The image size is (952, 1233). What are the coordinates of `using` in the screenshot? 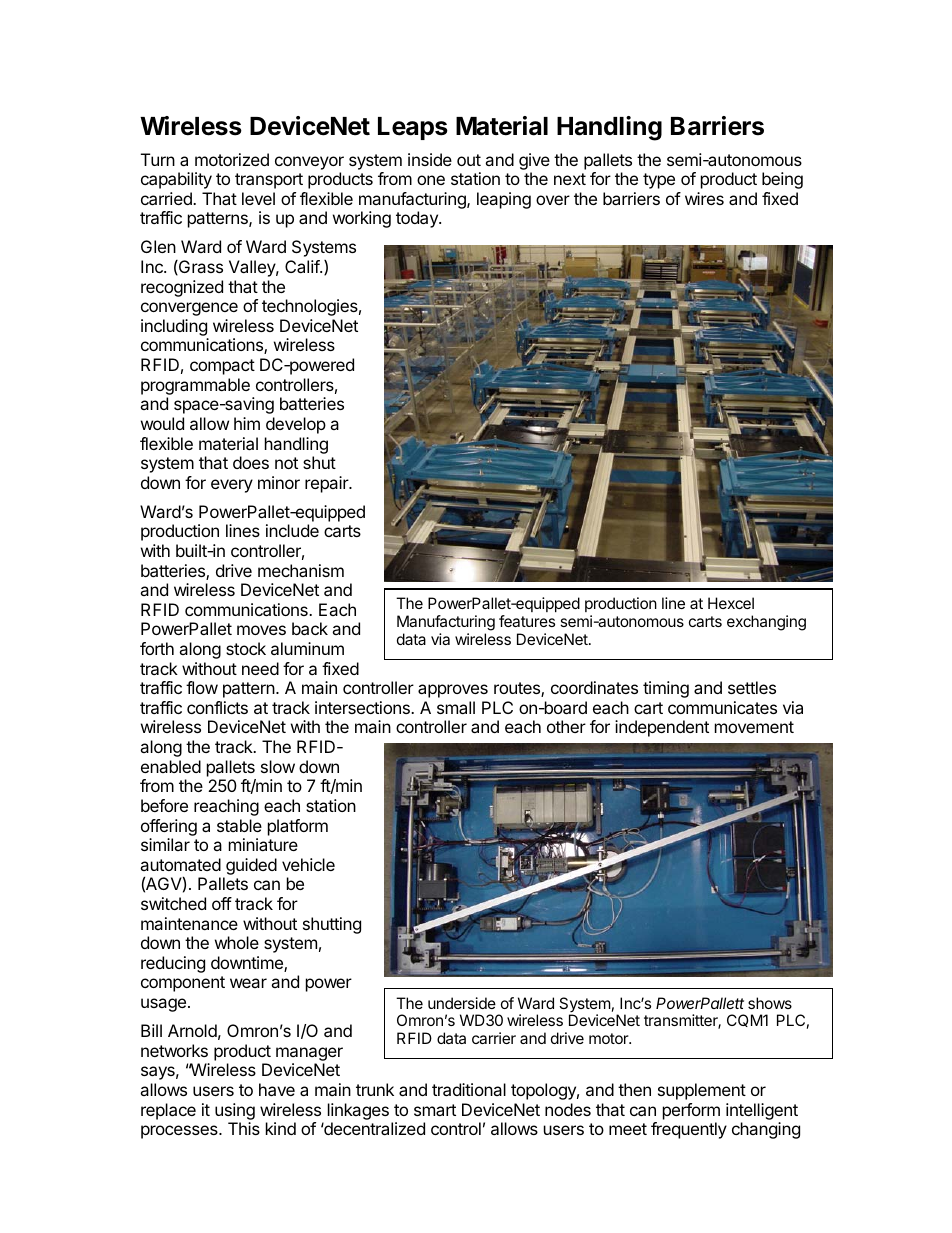 It's located at (235, 1111).
